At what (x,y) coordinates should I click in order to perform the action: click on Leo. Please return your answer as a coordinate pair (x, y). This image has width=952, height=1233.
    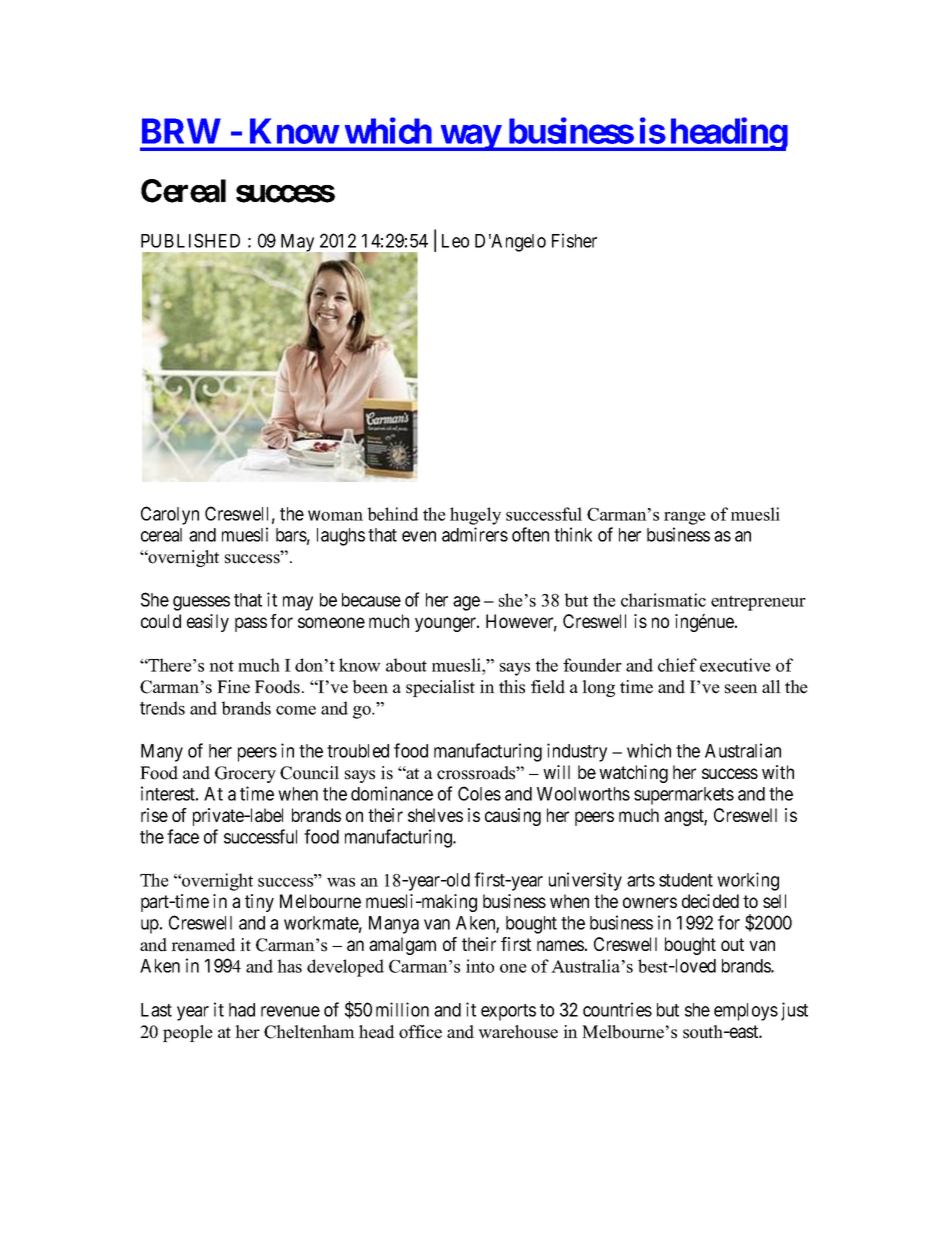
    Looking at the image, I should click on (455, 241).
